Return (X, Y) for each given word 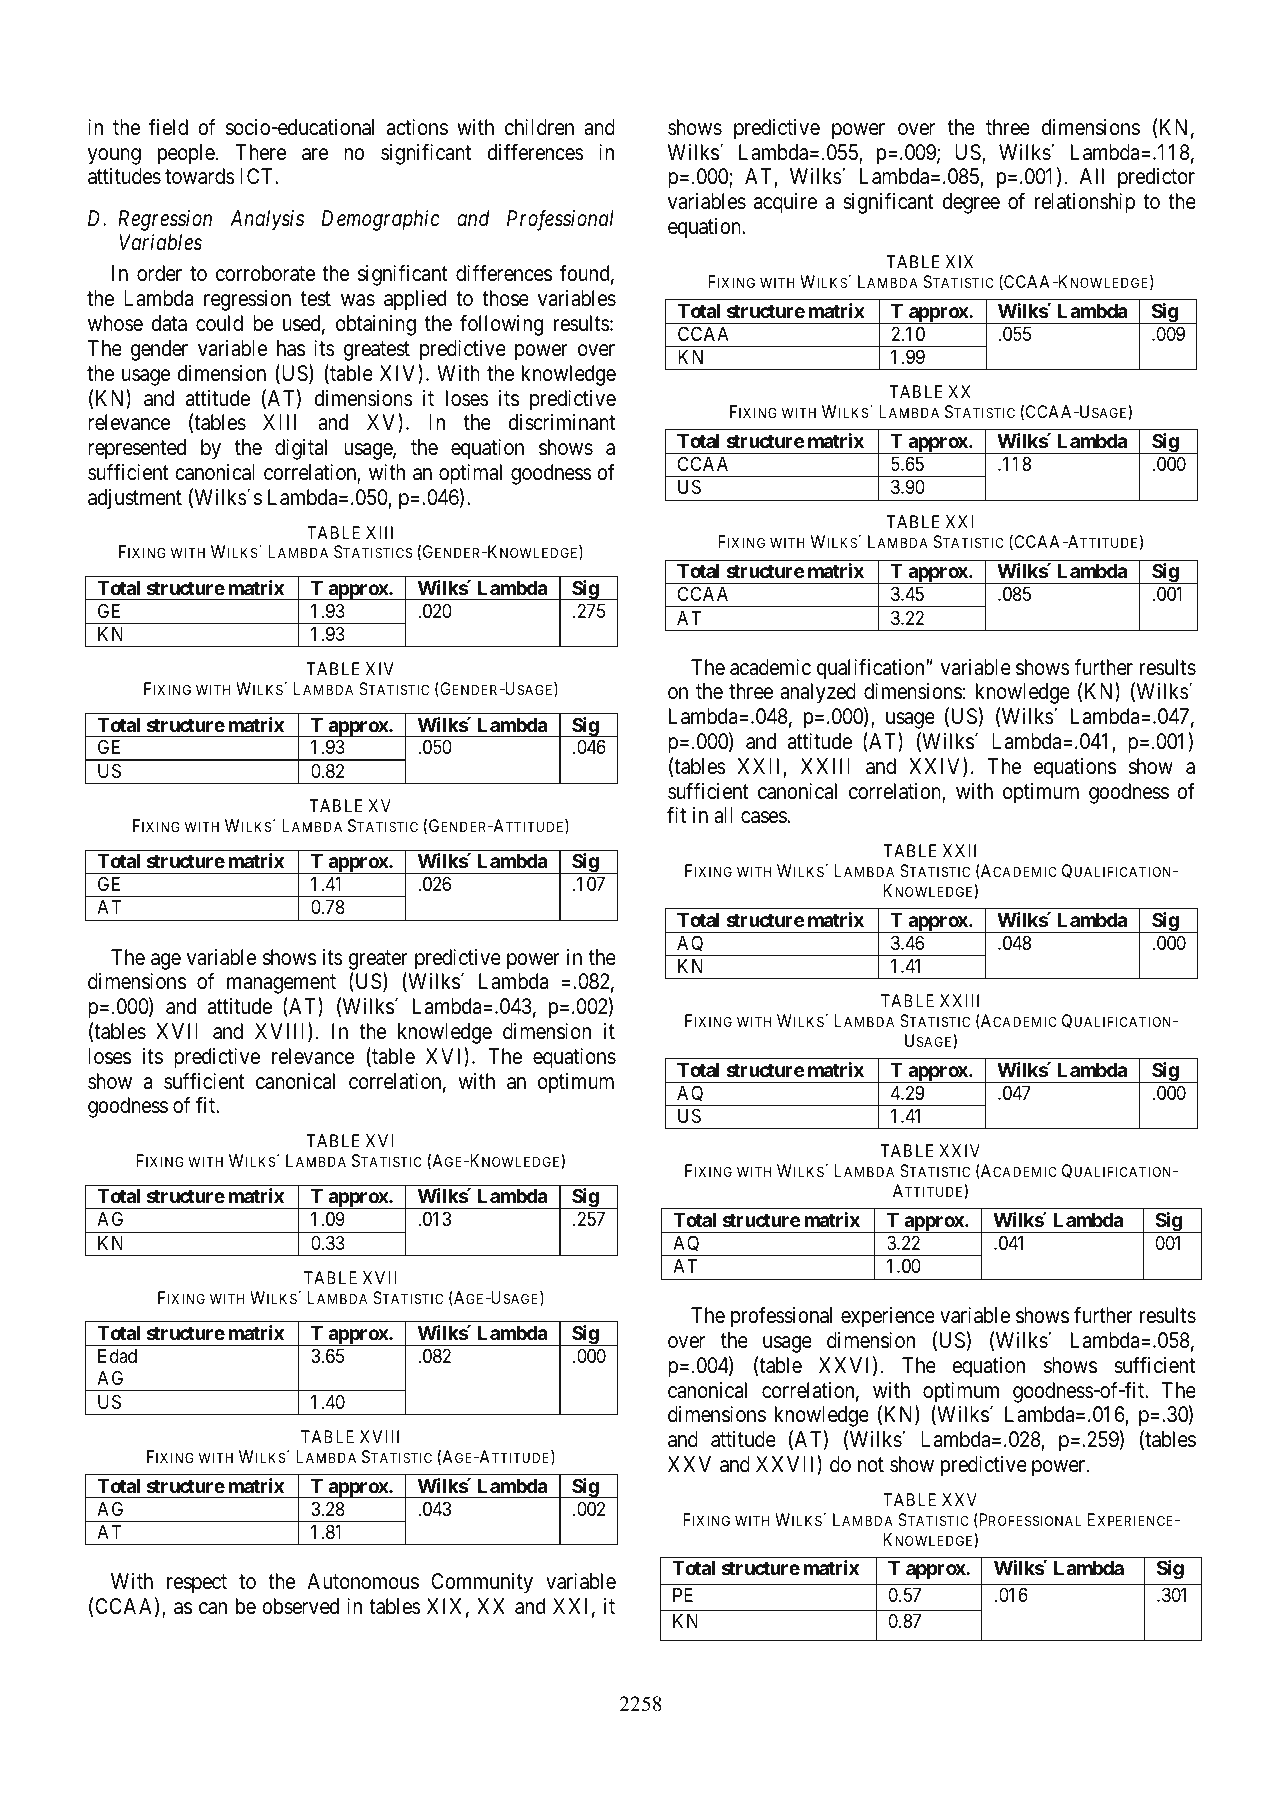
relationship (1085, 203)
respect (197, 1584)
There (261, 152)
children (539, 127)
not (871, 1465)
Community (482, 1583)
